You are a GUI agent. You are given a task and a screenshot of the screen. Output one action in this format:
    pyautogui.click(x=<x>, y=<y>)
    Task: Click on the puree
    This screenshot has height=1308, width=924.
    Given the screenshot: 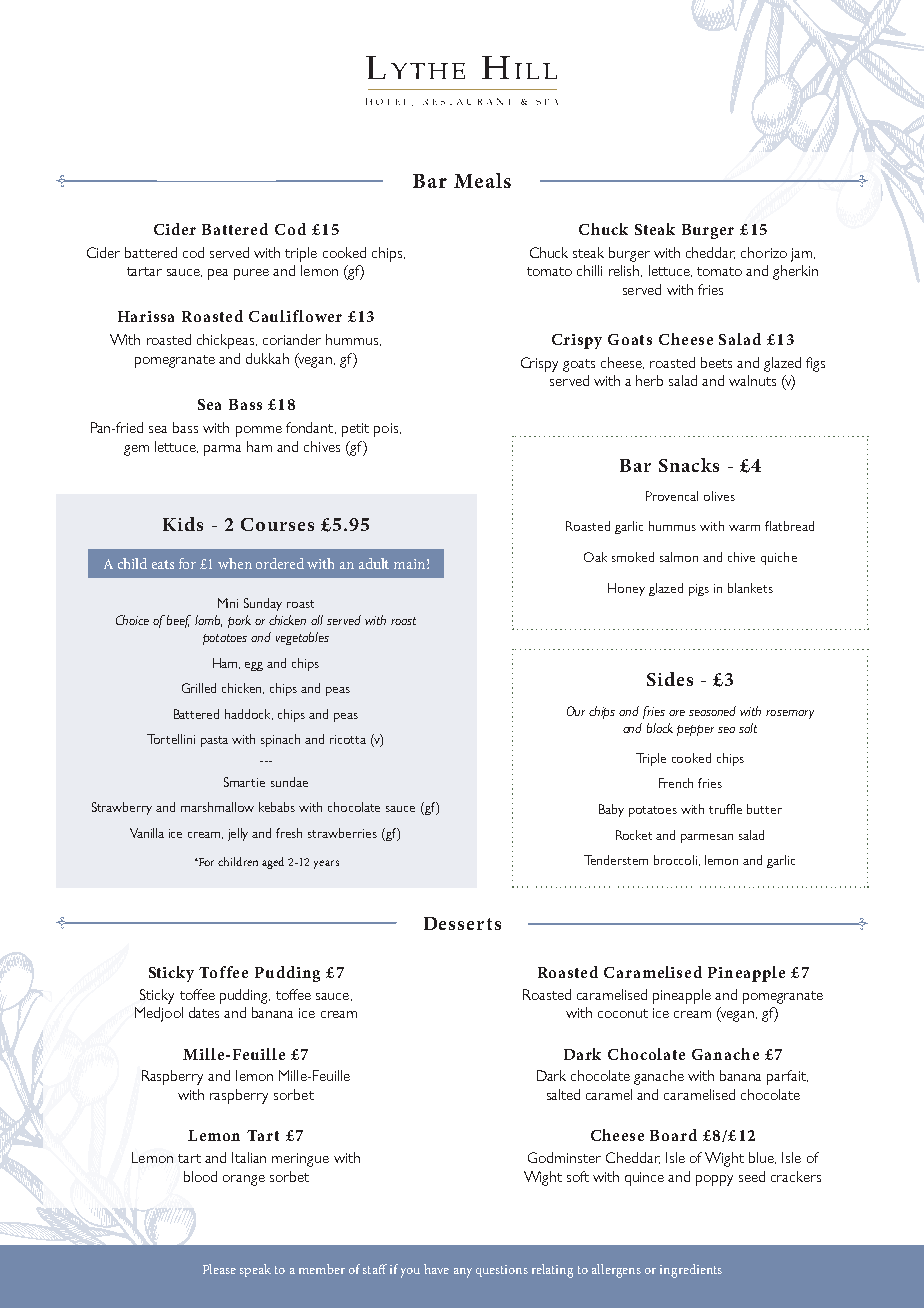 What is the action you would take?
    pyautogui.click(x=251, y=274)
